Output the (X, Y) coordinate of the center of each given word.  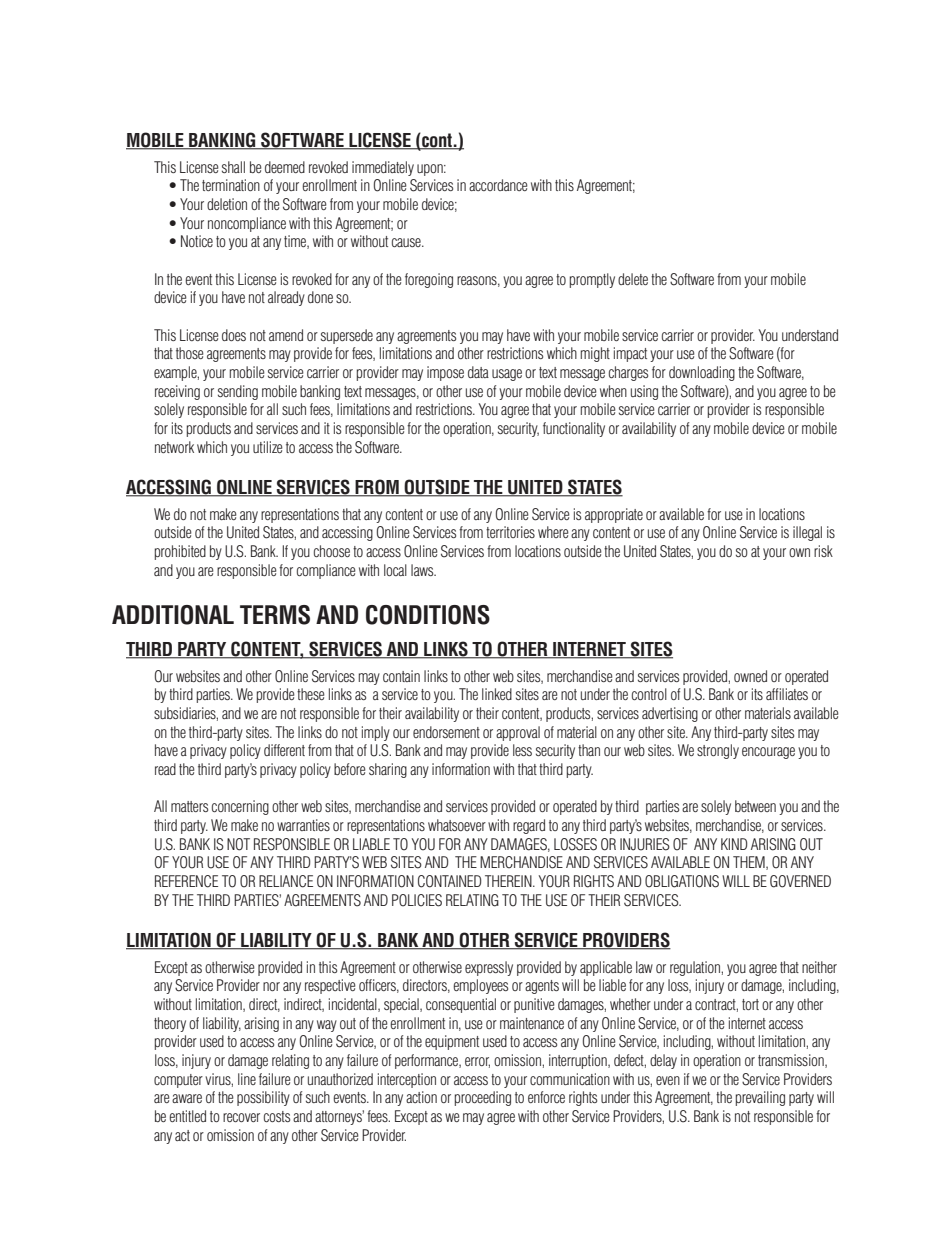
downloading (702, 373)
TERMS (275, 615)
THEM (750, 863)
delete (633, 279)
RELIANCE (286, 881)
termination (231, 185)
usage (507, 375)
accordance (498, 185)
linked (497, 694)
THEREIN (509, 881)
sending (238, 392)
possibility (263, 1098)
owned (750, 676)
